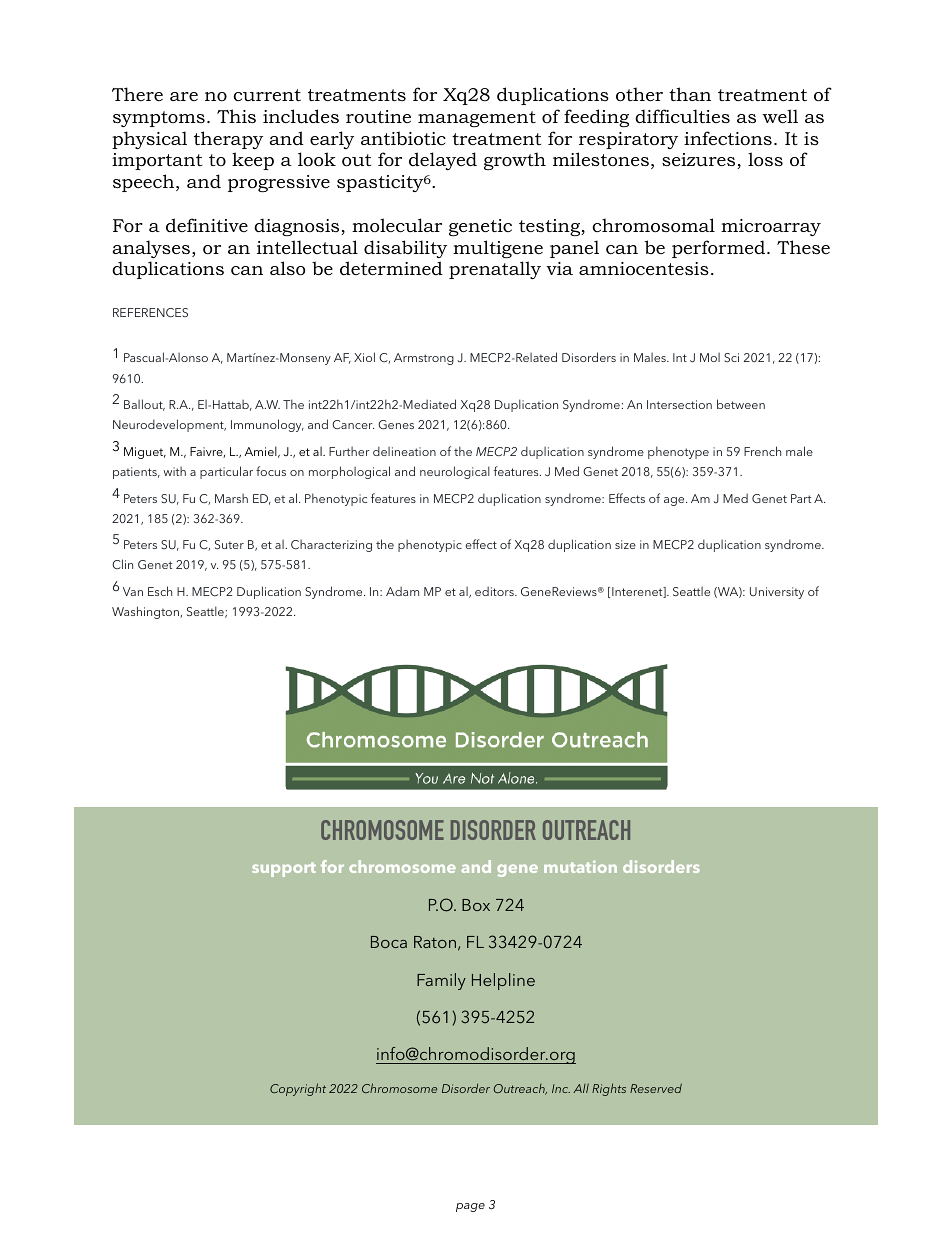 The width and height of the image is (952, 1233). Describe the element at coordinates (495, 591) in the image. I see `editors` at that location.
